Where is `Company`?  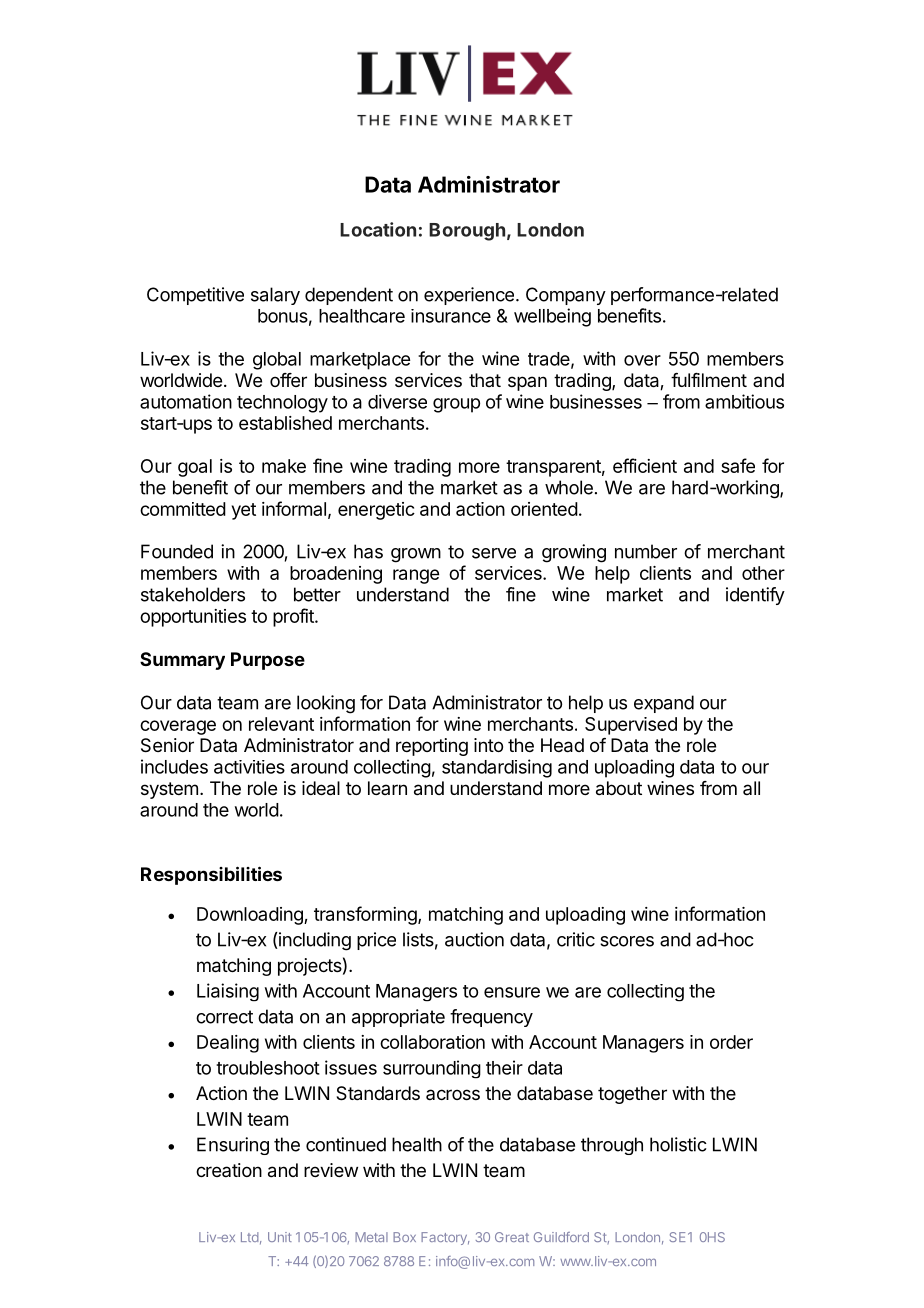 Company is located at coordinates (566, 296).
